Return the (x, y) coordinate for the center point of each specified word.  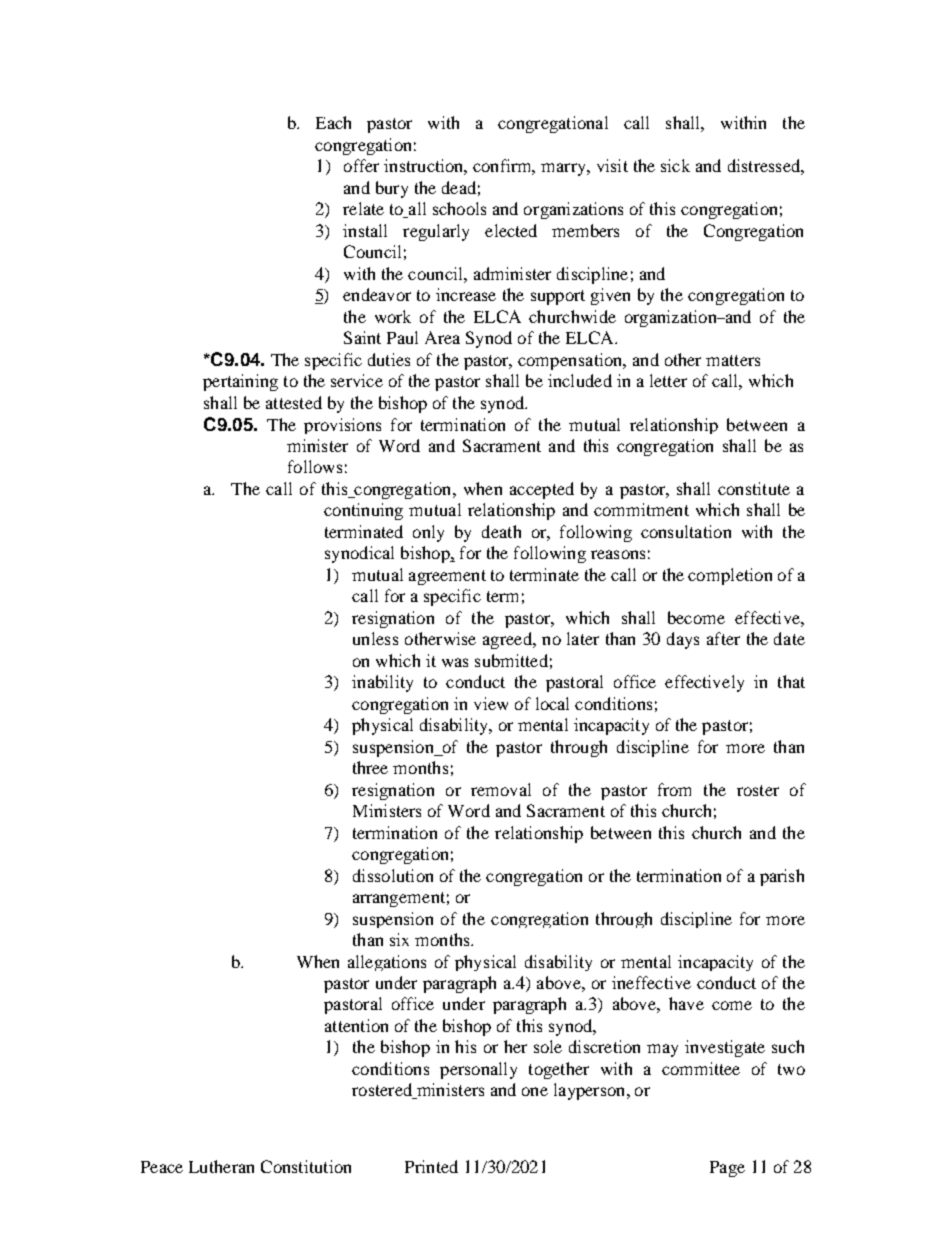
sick (675, 165)
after (723, 638)
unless (375, 638)
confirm (504, 167)
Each (333, 122)
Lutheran (221, 1166)
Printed (431, 1166)
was (455, 662)
